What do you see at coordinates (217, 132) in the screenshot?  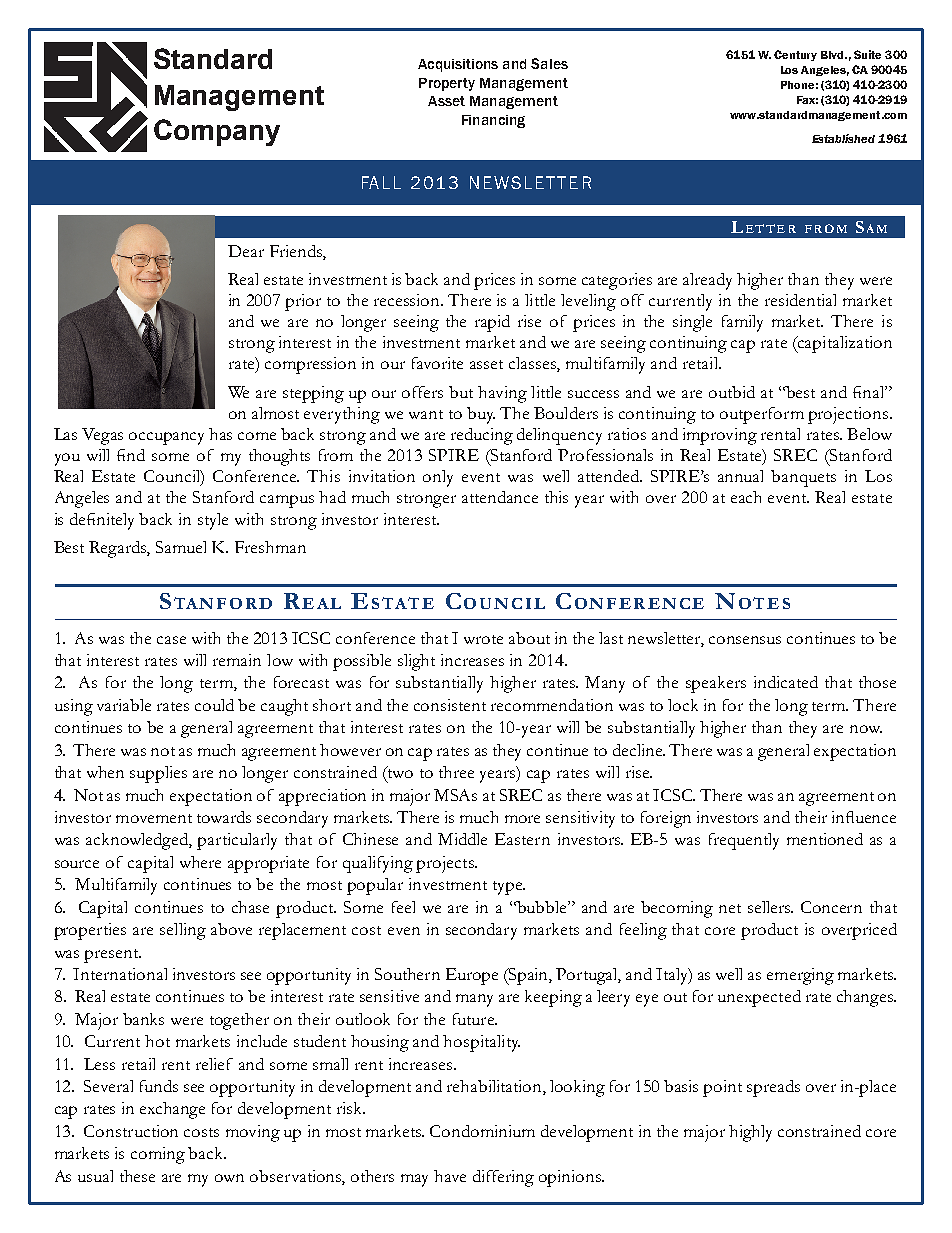 I see `Company` at bounding box center [217, 132].
